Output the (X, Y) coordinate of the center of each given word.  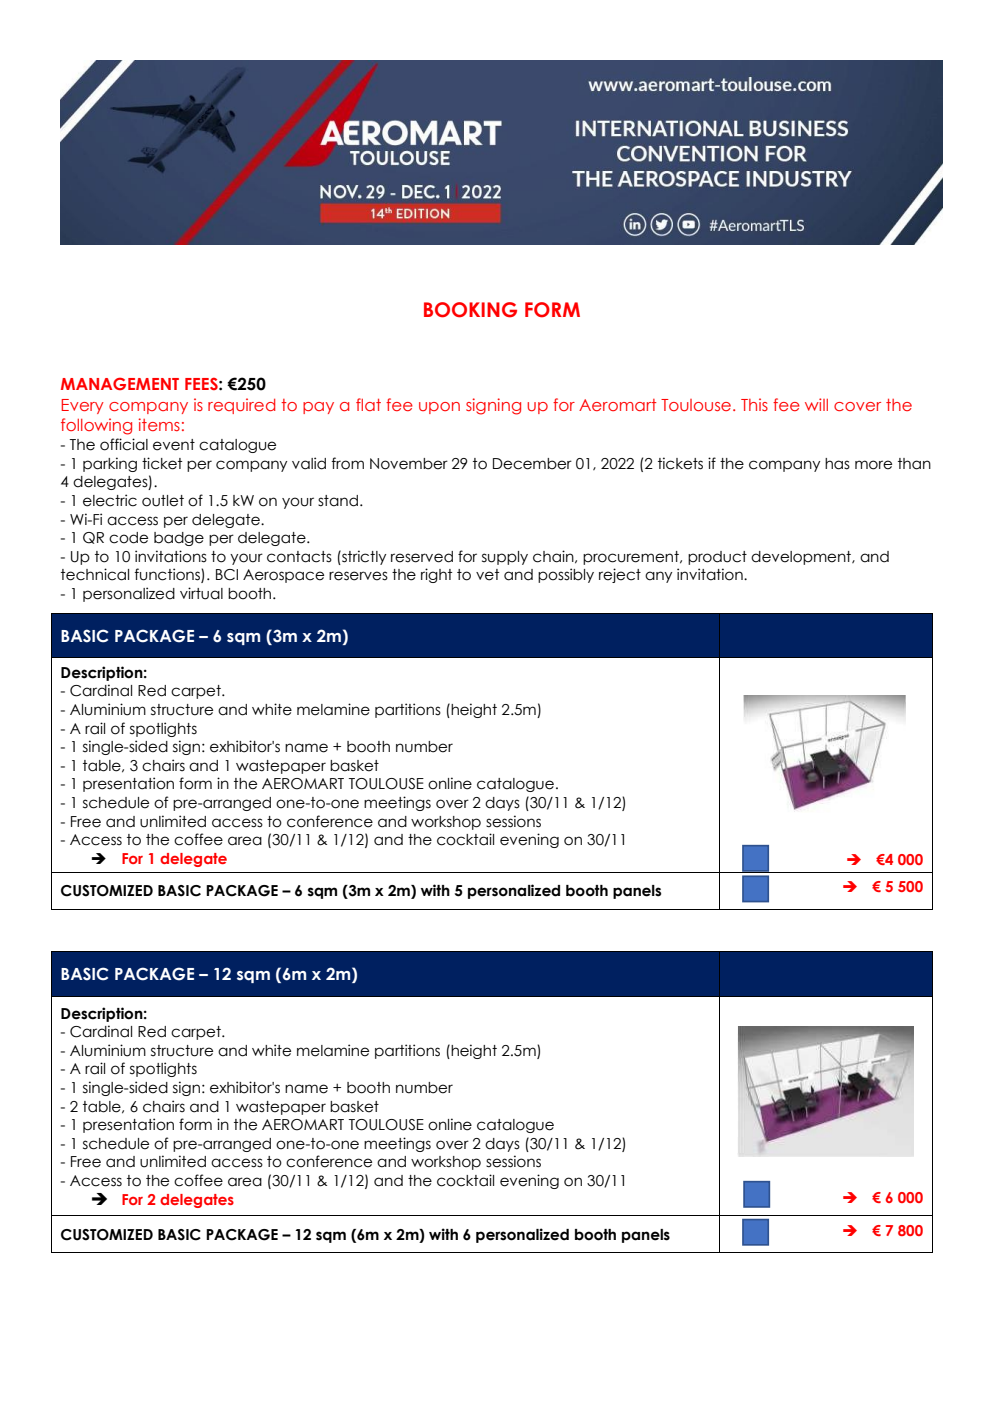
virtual (201, 593)
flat (368, 404)
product (717, 558)
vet (487, 575)
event (174, 445)
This (754, 404)
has (837, 464)
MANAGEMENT (120, 383)
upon (439, 408)
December (532, 464)
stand (338, 501)
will (816, 404)
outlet (163, 501)
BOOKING (470, 310)
